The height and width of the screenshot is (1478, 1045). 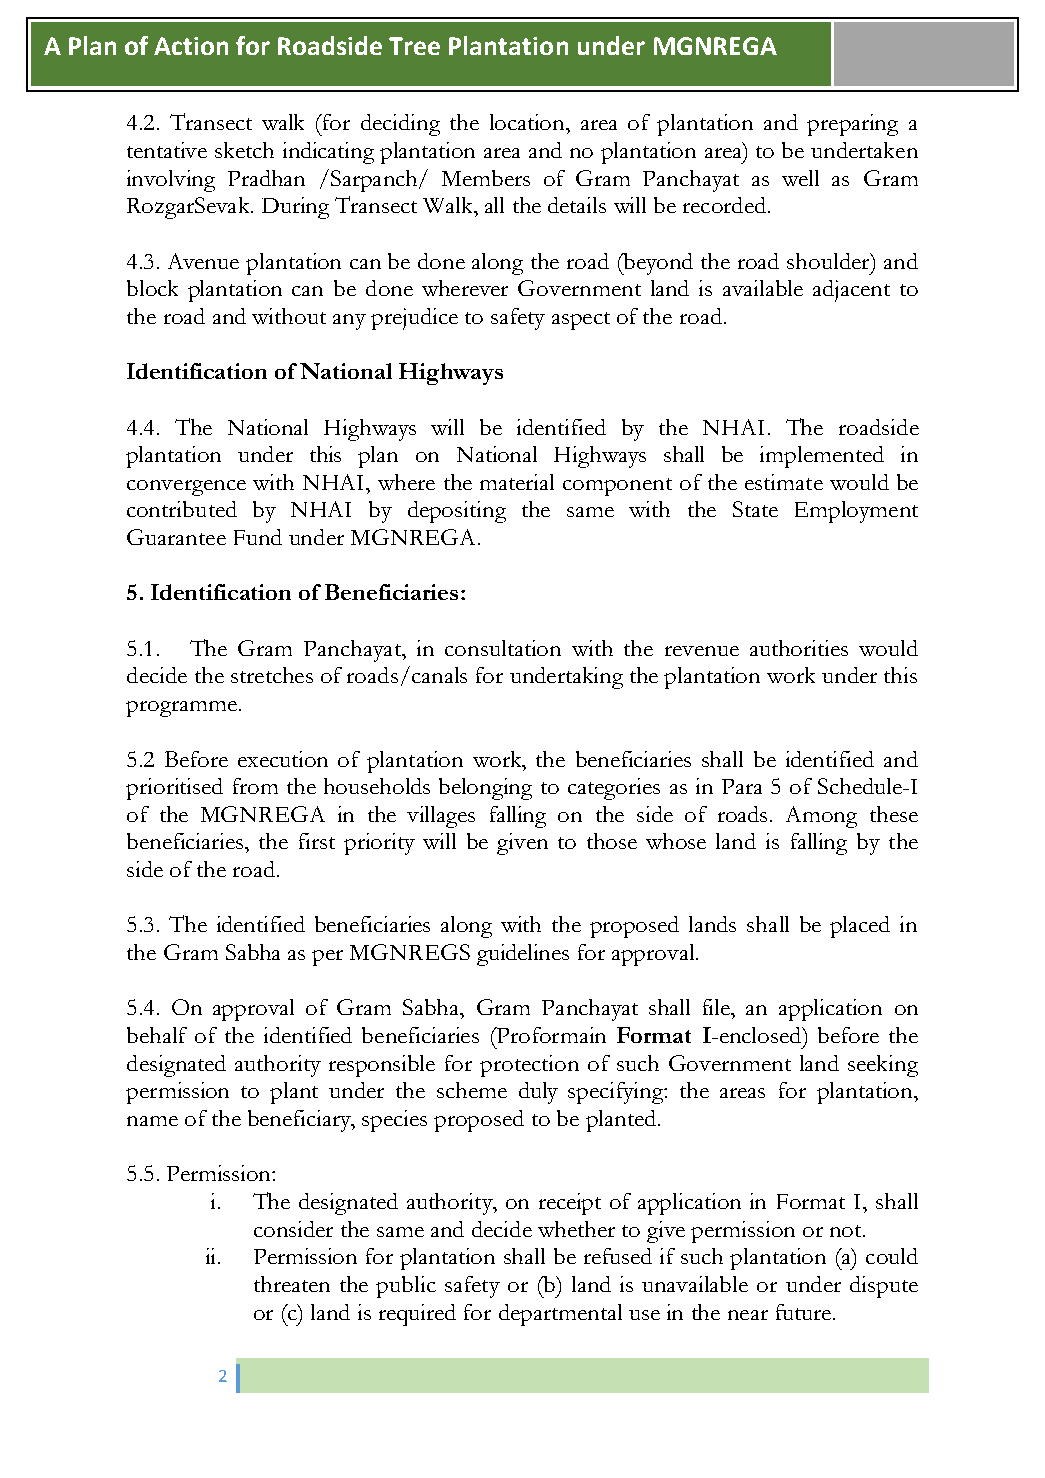 What do you see at coordinates (157, 1035) in the screenshot?
I see `behalf` at bounding box center [157, 1035].
